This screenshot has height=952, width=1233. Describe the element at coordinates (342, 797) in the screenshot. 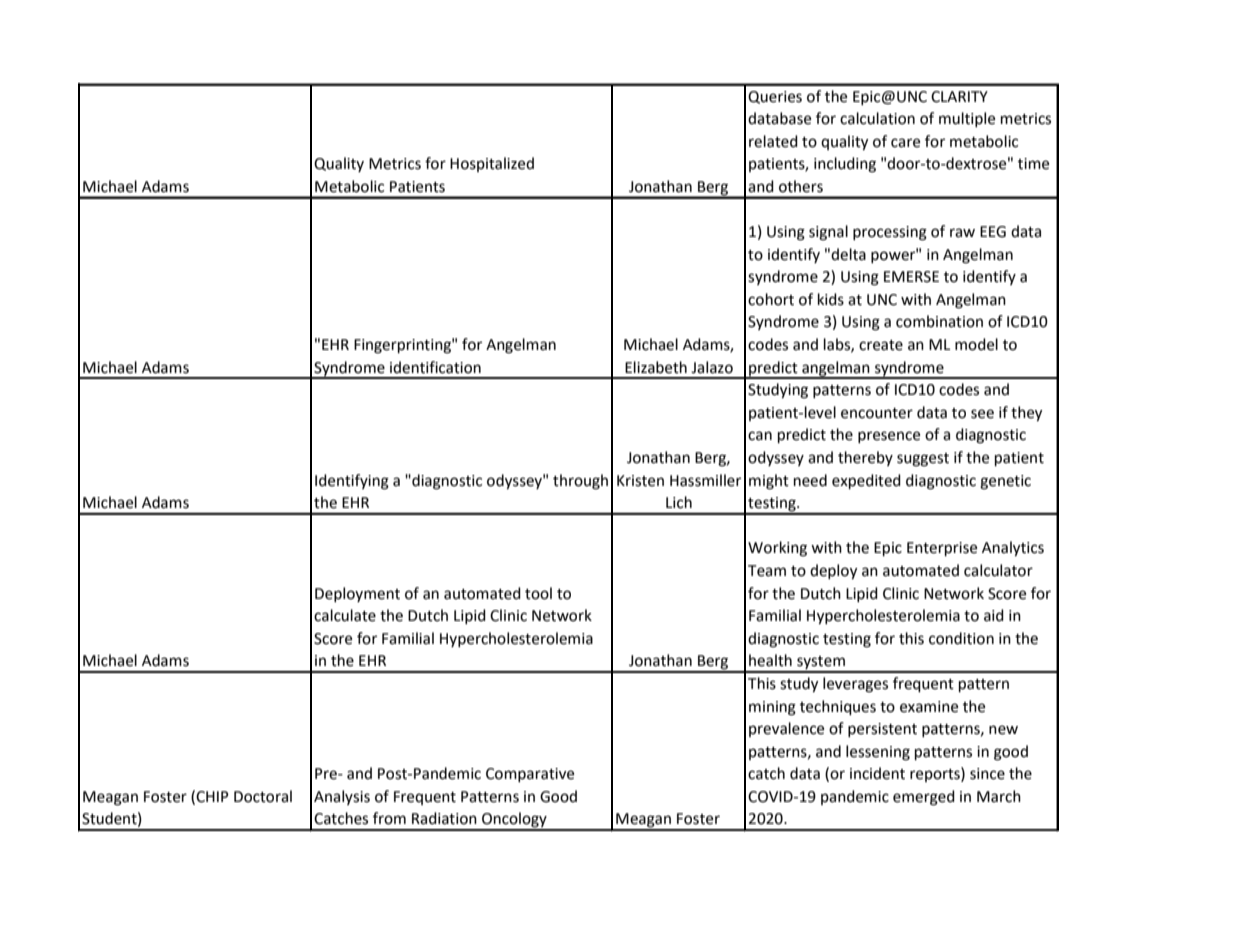

I see `Analysis` at that location.
